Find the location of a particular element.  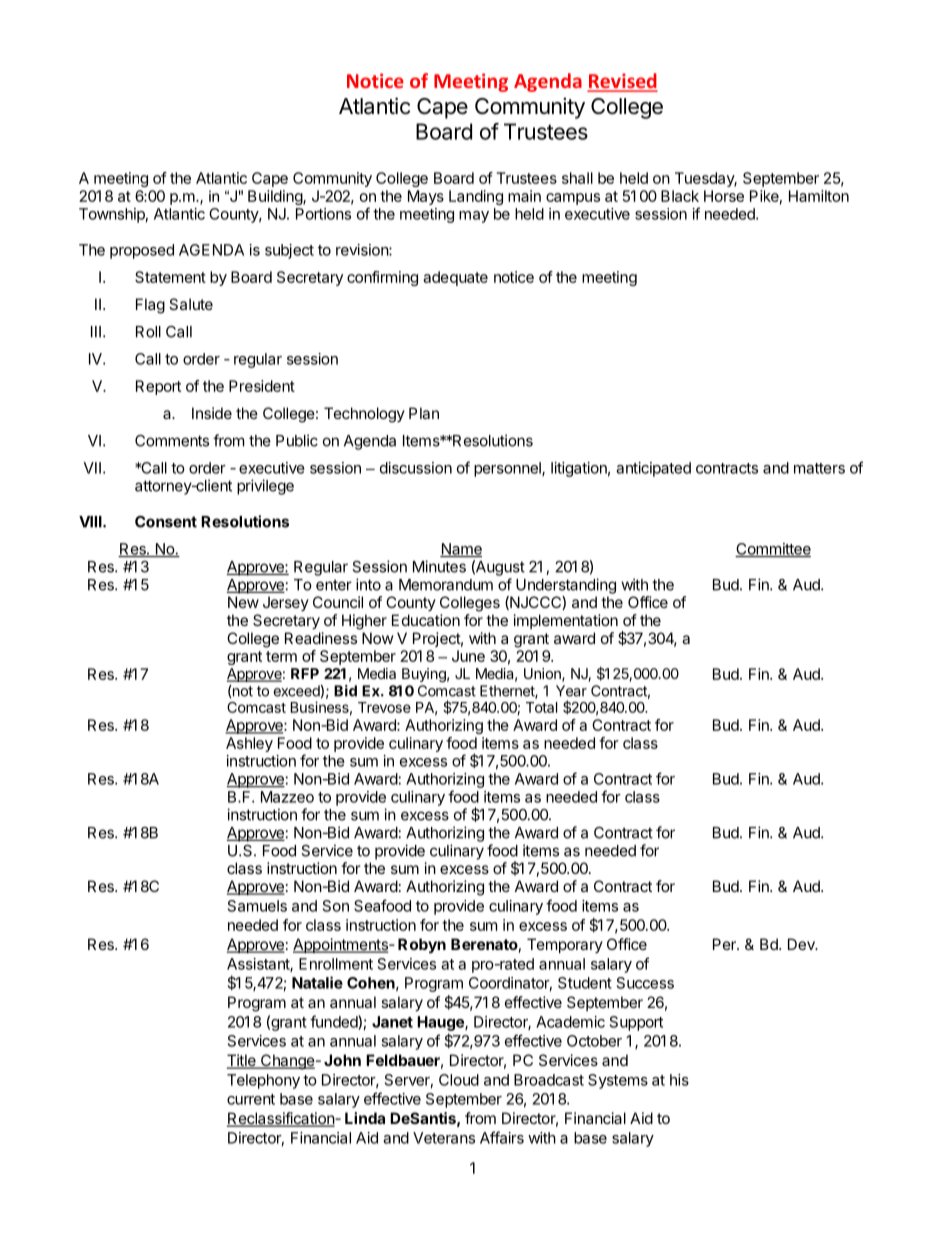

current is located at coordinates (251, 1099).
